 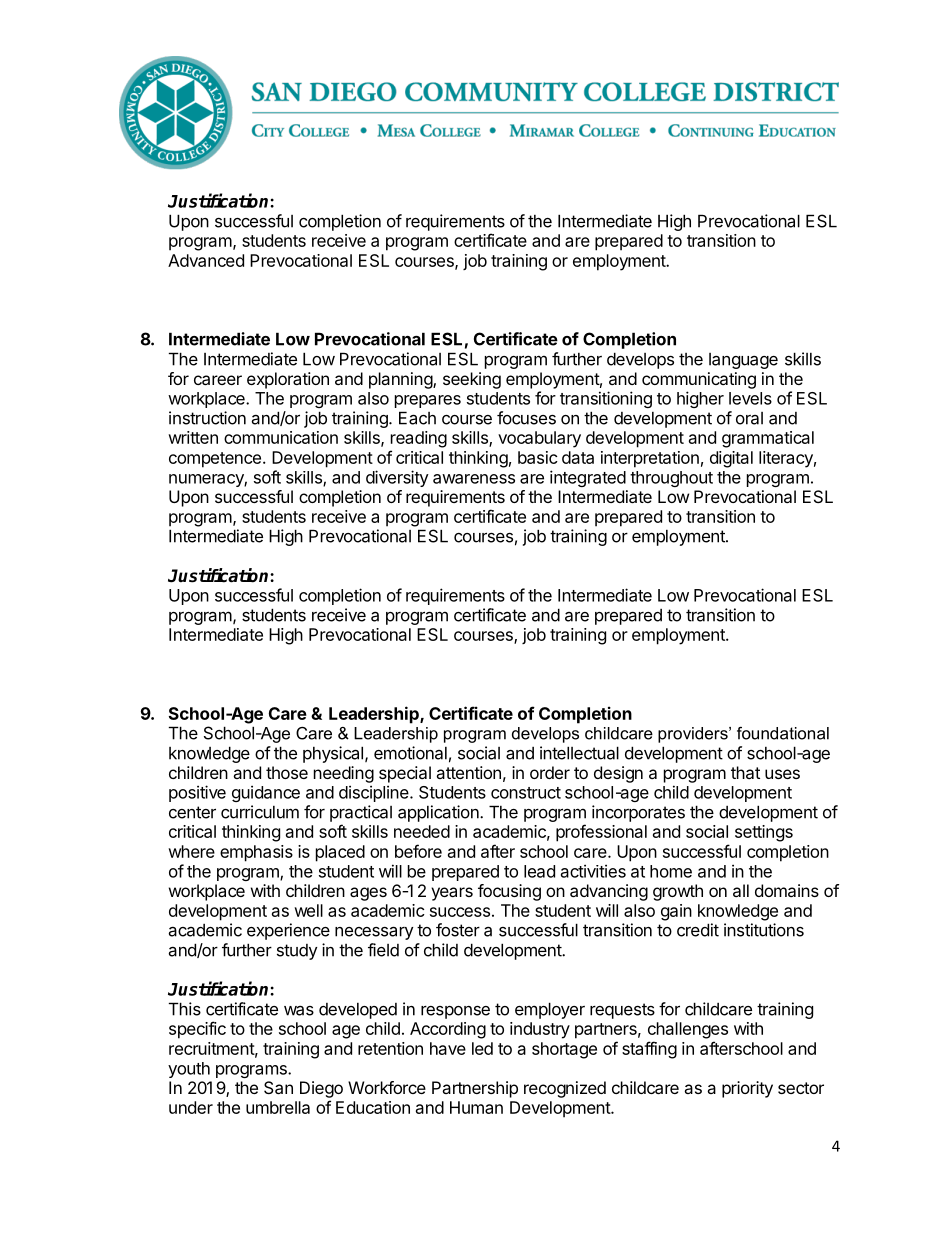 I want to click on Advanced, so click(x=206, y=260).
